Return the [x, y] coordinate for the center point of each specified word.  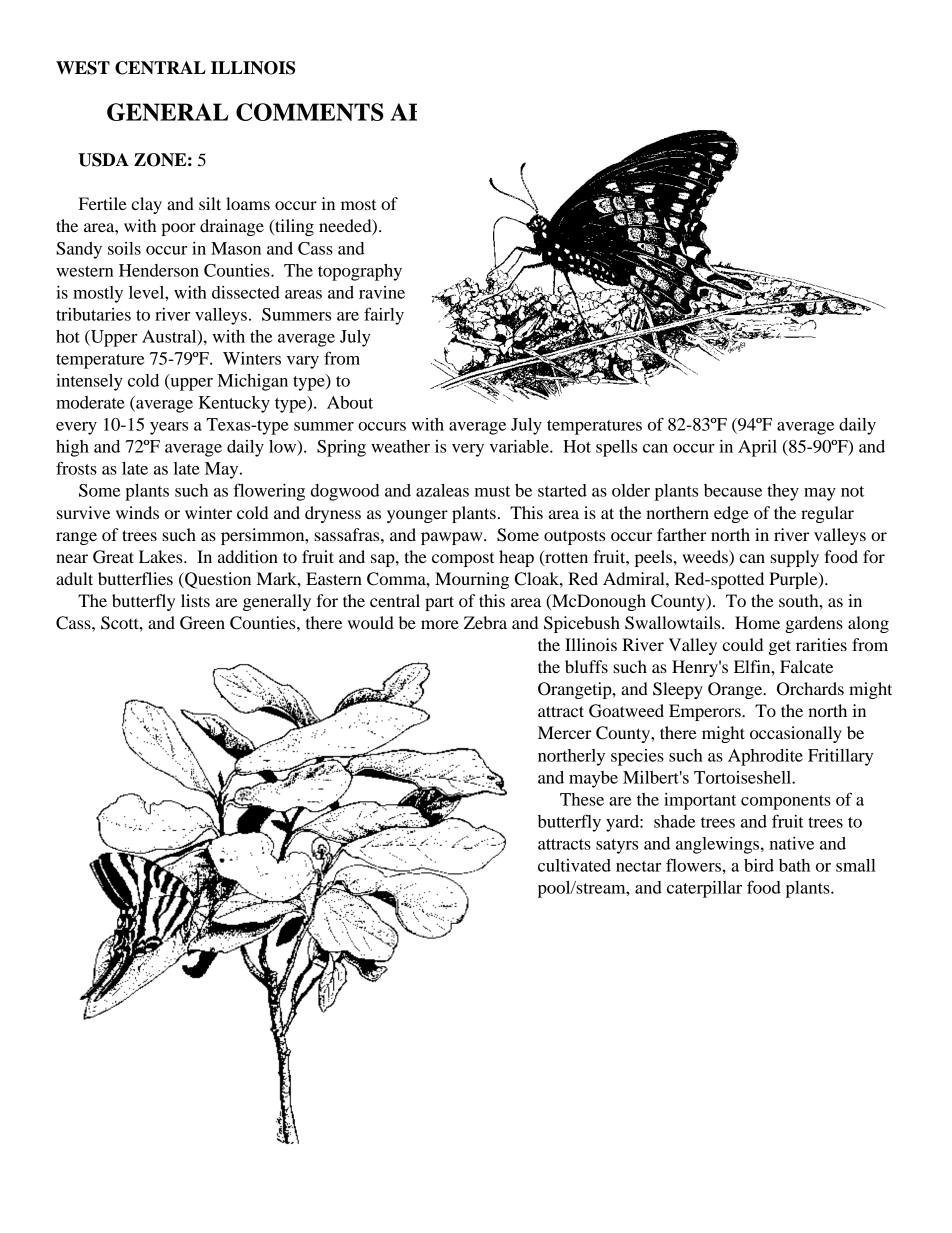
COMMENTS [310, 112]
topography [360, 272]
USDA [103, 160]
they [783, 492]
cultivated [574, 865]
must [492, 491]
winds [137, 512]
